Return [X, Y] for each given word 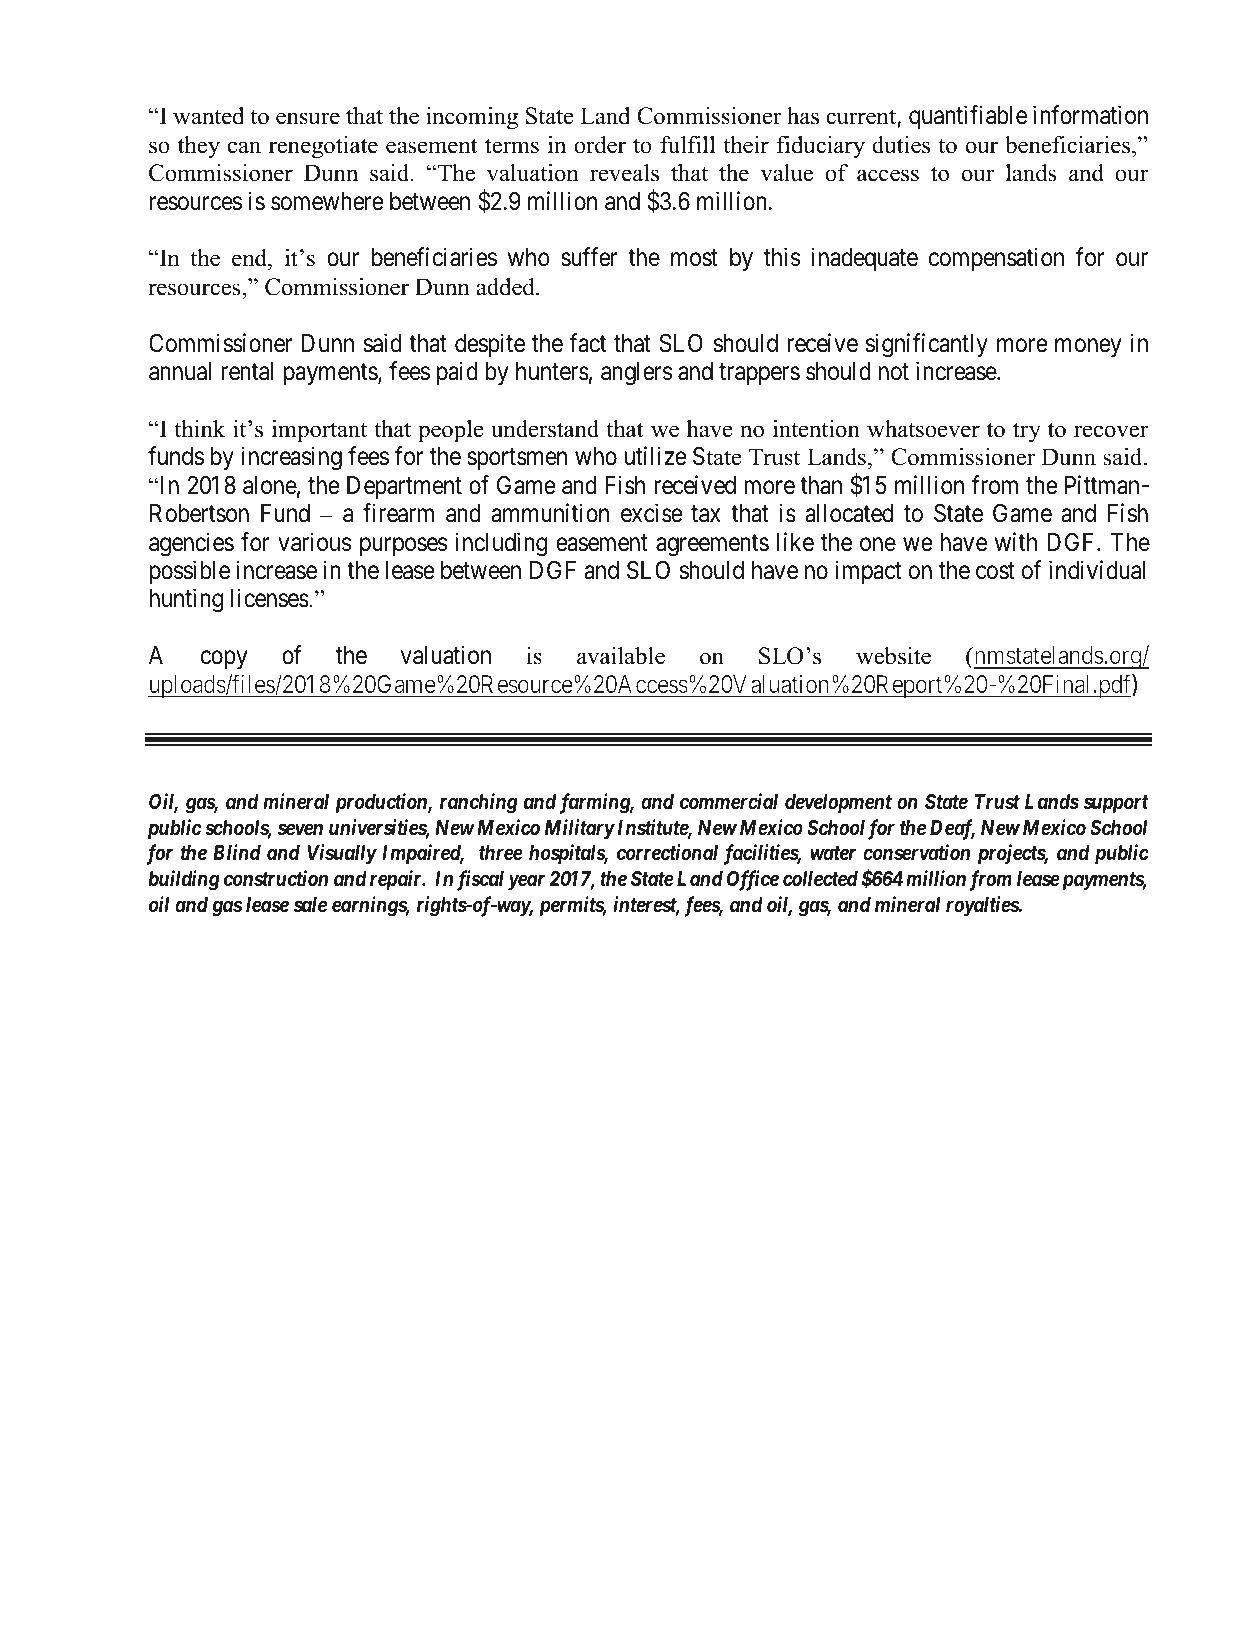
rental [247, 371]
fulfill [687, 145]
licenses [270, 598]
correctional [667, 852]
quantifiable [968, 117]
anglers [636, 374]
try [1027, 432]
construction [276, 878]
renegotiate [323, 147]
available [621, 656]
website [893, 656]
